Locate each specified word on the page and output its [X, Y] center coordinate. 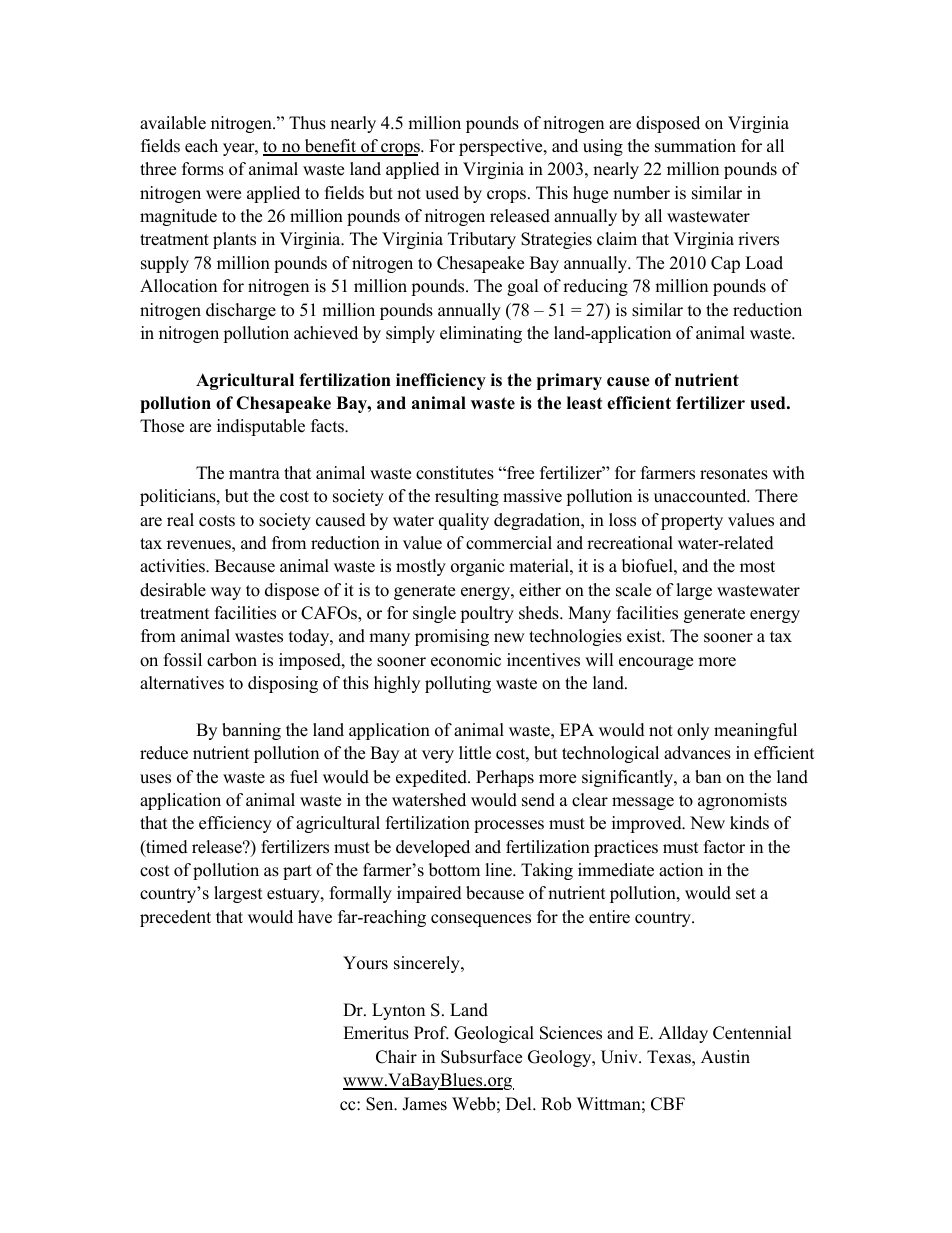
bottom [454, 870]
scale [633, 590]
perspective [502, 147]
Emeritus [376, 1033]
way [226, 593]
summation [695, 146]
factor [724, 847]
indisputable [261, 427]
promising [452, 637]
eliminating [481, 334]
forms [203, 169]
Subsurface [481, 1057]
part [297, 872]
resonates [734, 474]
